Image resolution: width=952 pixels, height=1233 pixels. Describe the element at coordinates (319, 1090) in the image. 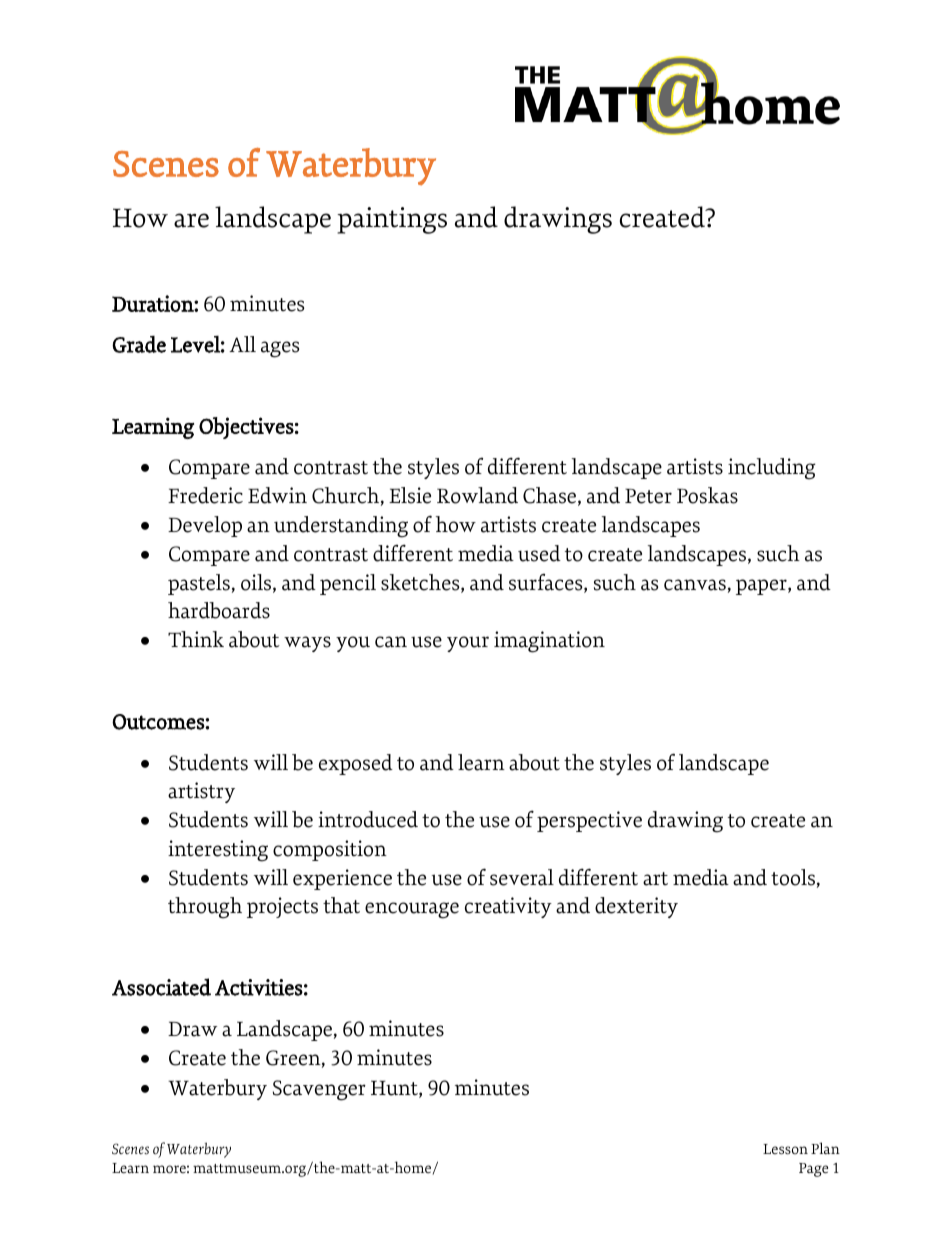

I see `Scavenger` at that location.
